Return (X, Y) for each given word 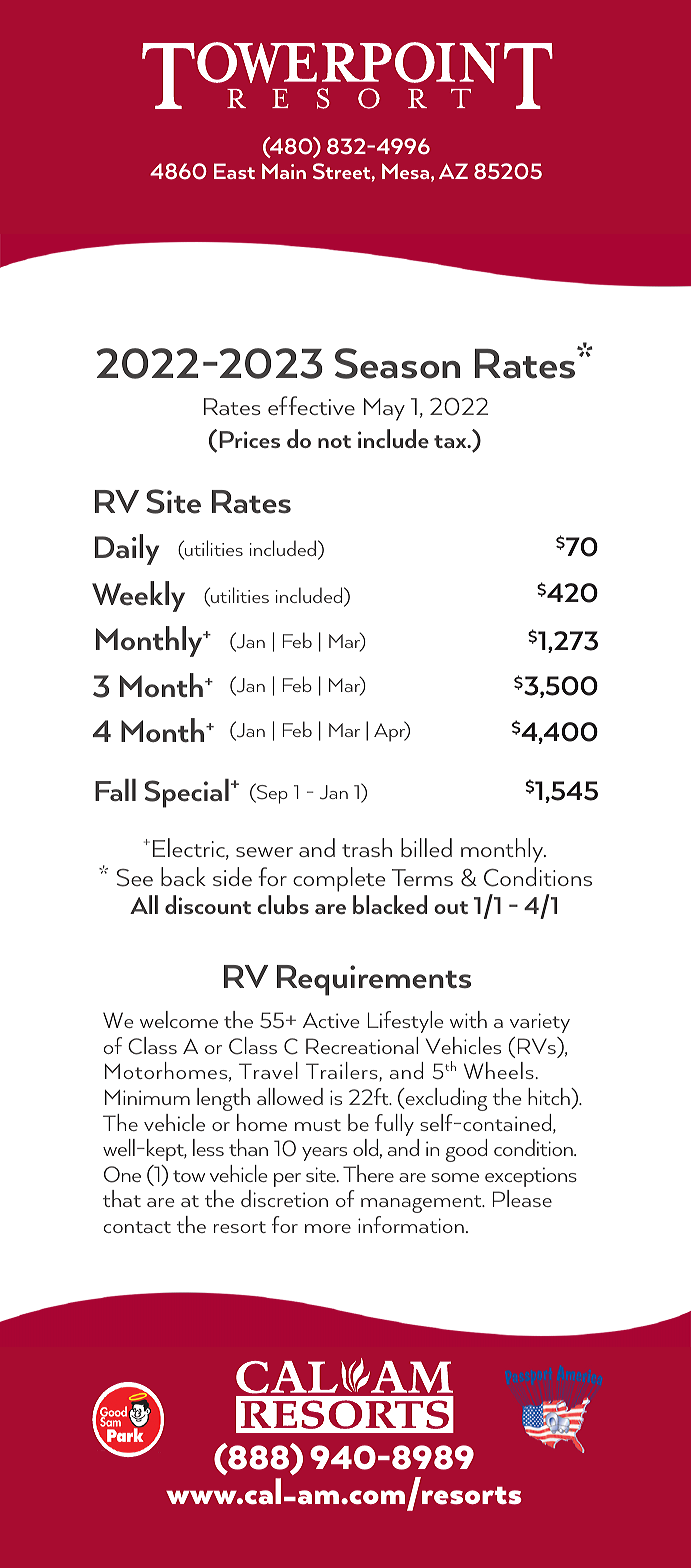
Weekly (138, 596)
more (328, 1228)
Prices (249, 439)
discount (208, 904)
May (384, 409)
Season (397, 363)
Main (284, 171)
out (451, 907)
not (334, 441)
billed (426, 847)
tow (189, 1176)
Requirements (374, 980)
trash (367, 847)
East (234, 171)
